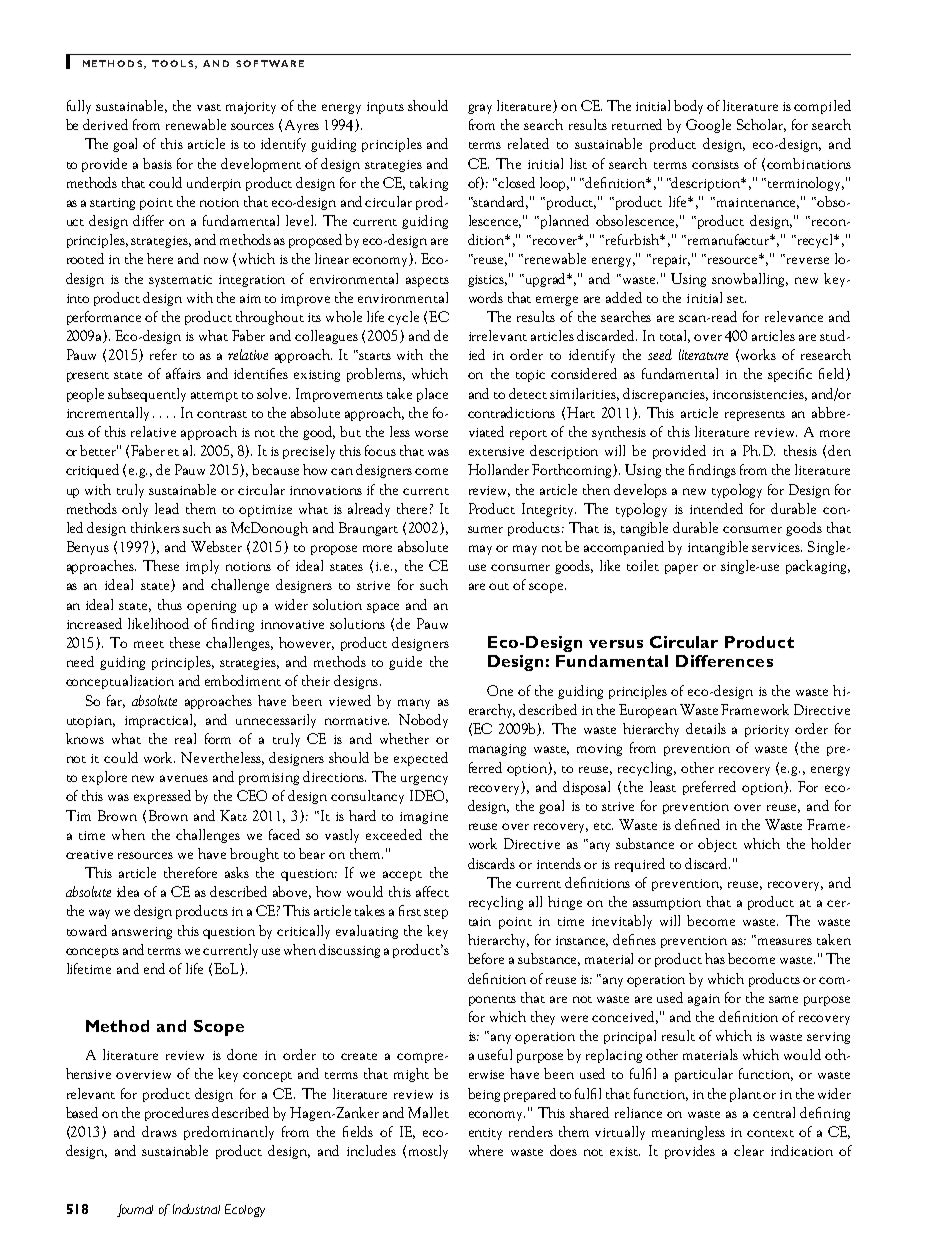 Image resolution: width=952 pixels, height=1256 pixels. I want to click on guide, so click(405, 663).
